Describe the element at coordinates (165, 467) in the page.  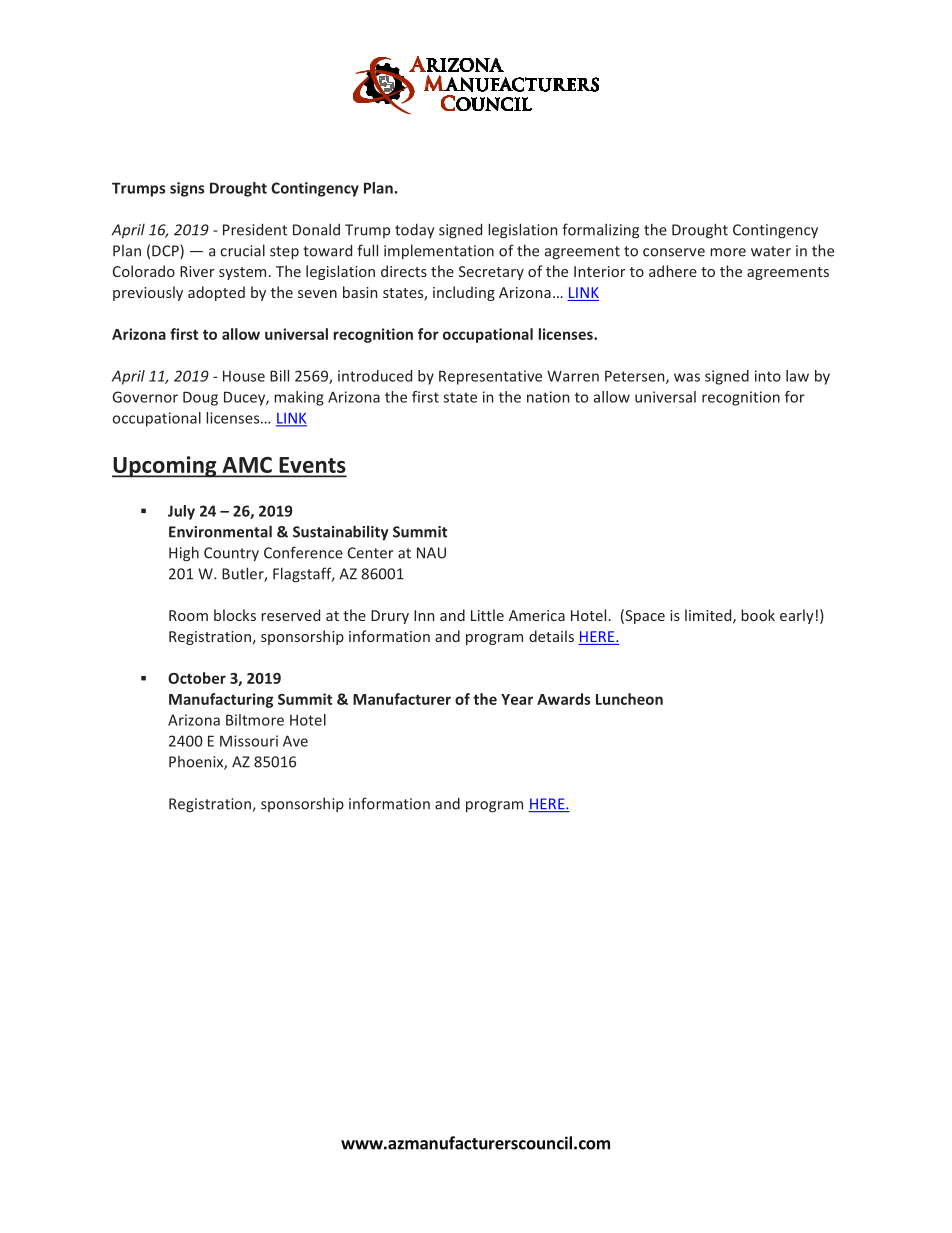
I see `Upcoming` at that location.
